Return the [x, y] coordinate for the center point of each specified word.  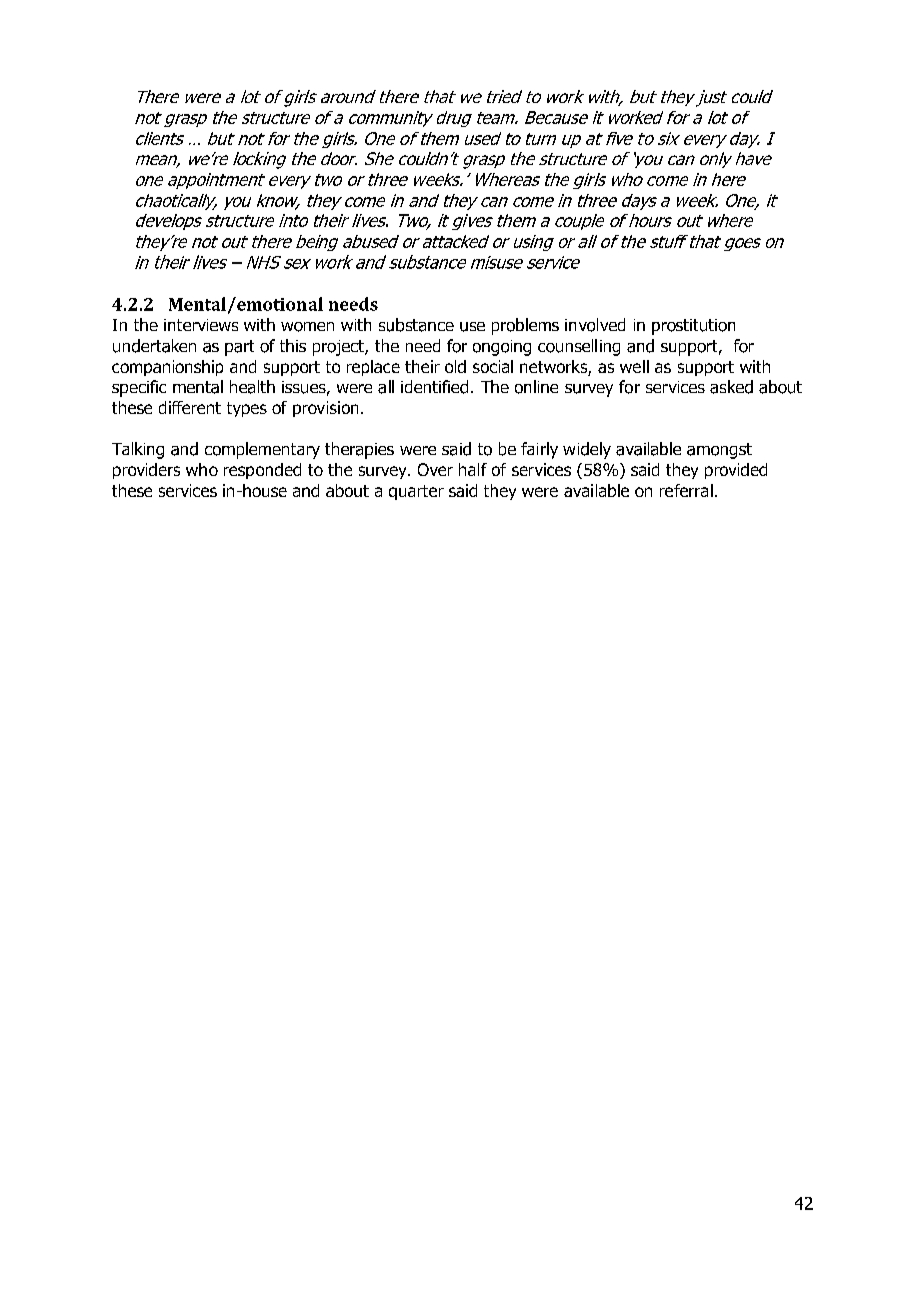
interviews [201, 325]
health [252, 387]
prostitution [693, 327]
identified [434, 387]
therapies [359, 450]
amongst [719, 451]
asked [731, 387]
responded [262, 471]
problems [525, 326]
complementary [262, 450]
